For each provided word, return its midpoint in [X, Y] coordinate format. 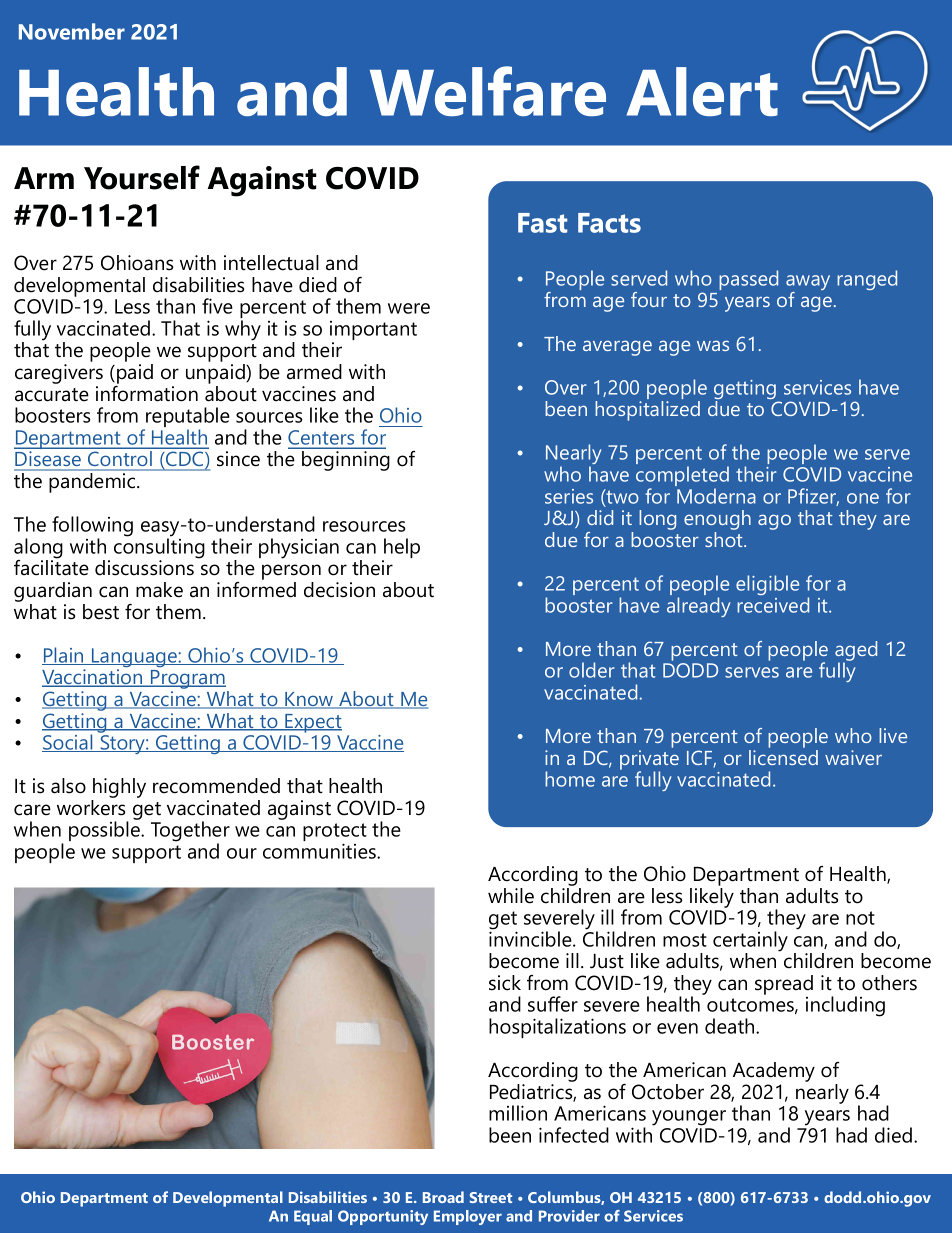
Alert [702, 91]
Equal [313, 1217]
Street [491, 1197]
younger [689, 1118]
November [72, 31]
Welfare [488, 91]
